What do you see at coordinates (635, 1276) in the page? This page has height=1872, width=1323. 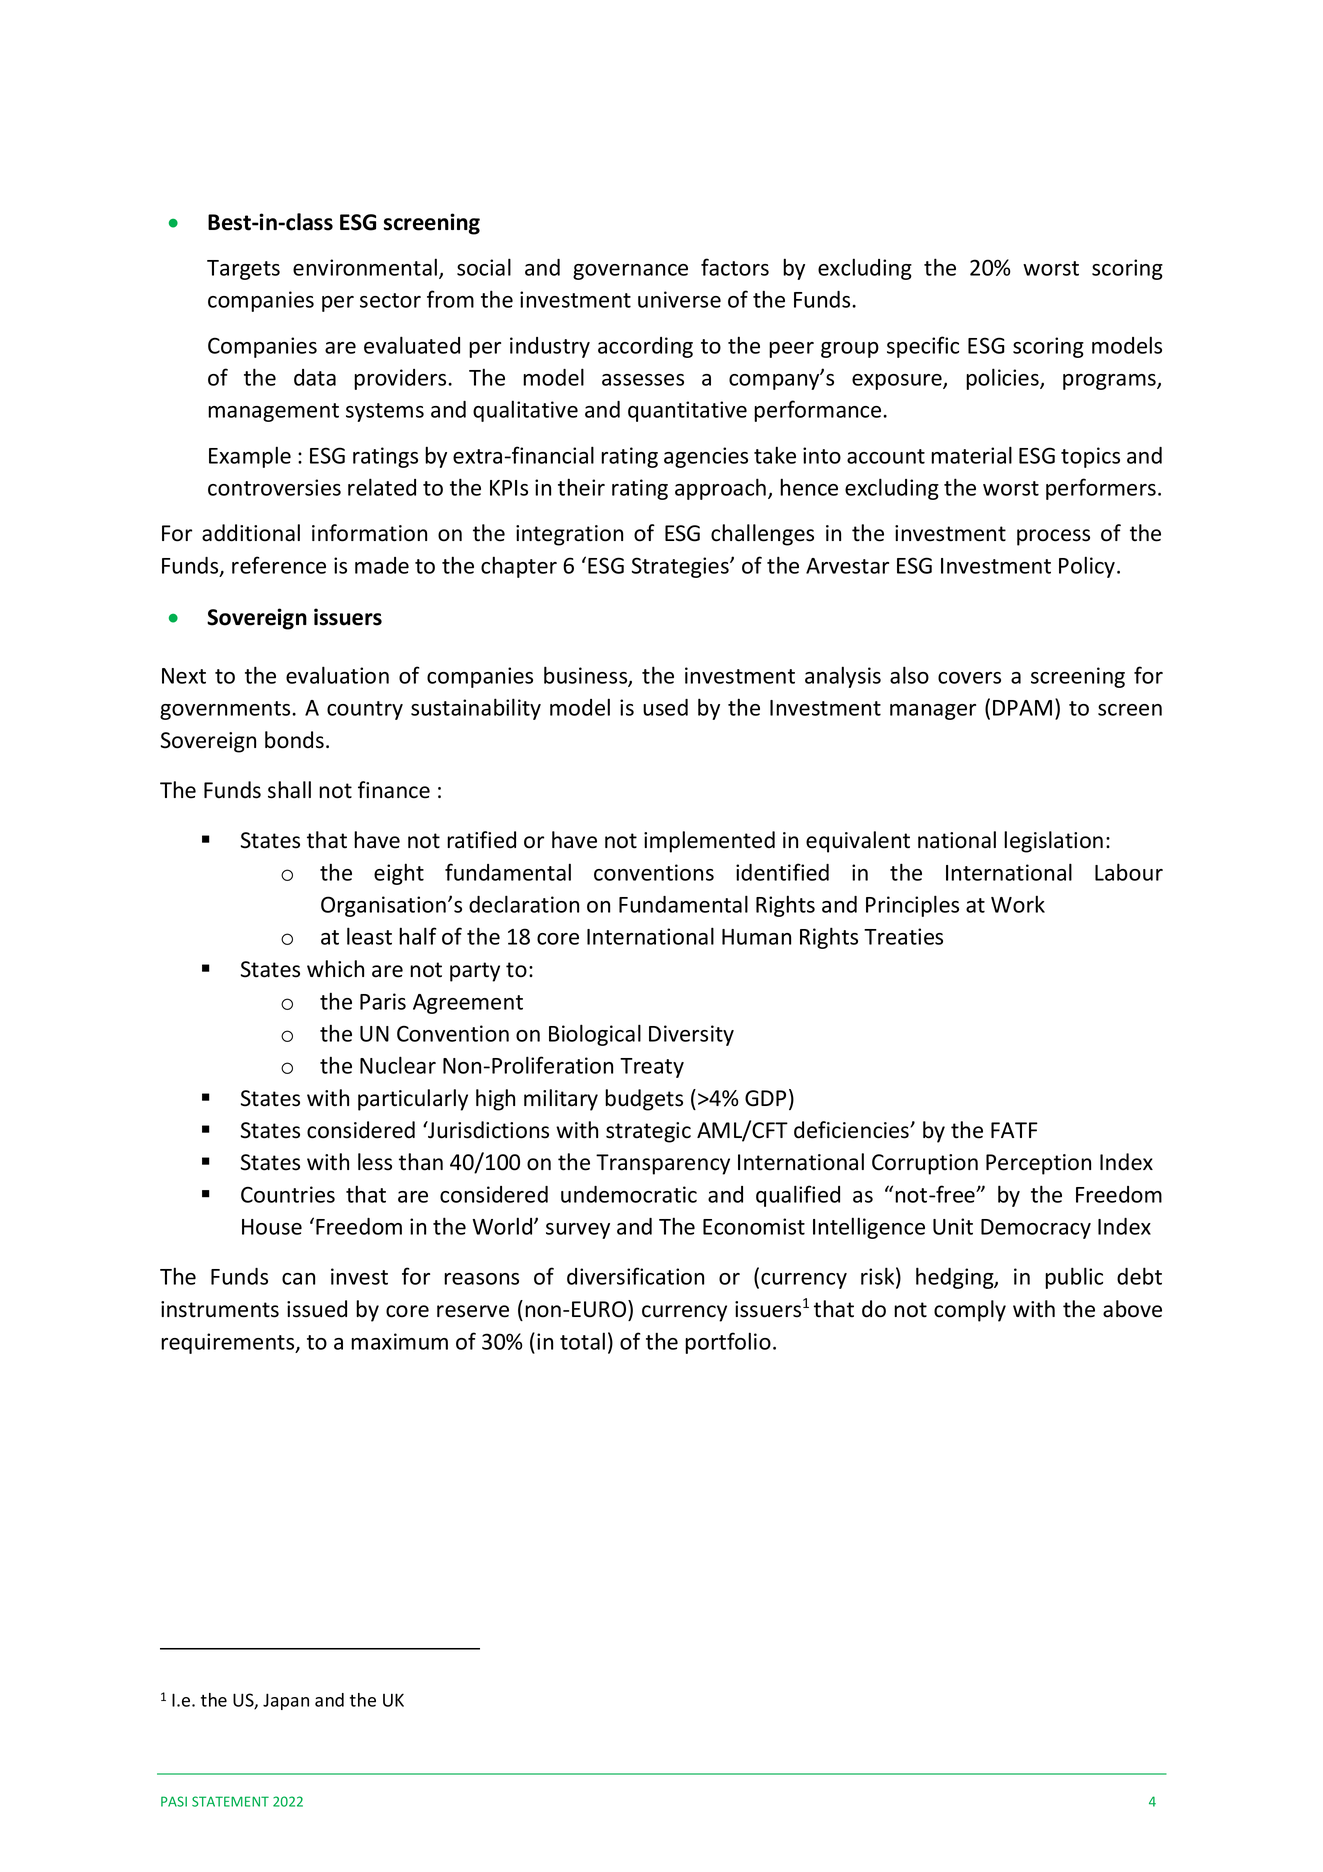 I see `diversification` at bounding box center [635, 1276].
